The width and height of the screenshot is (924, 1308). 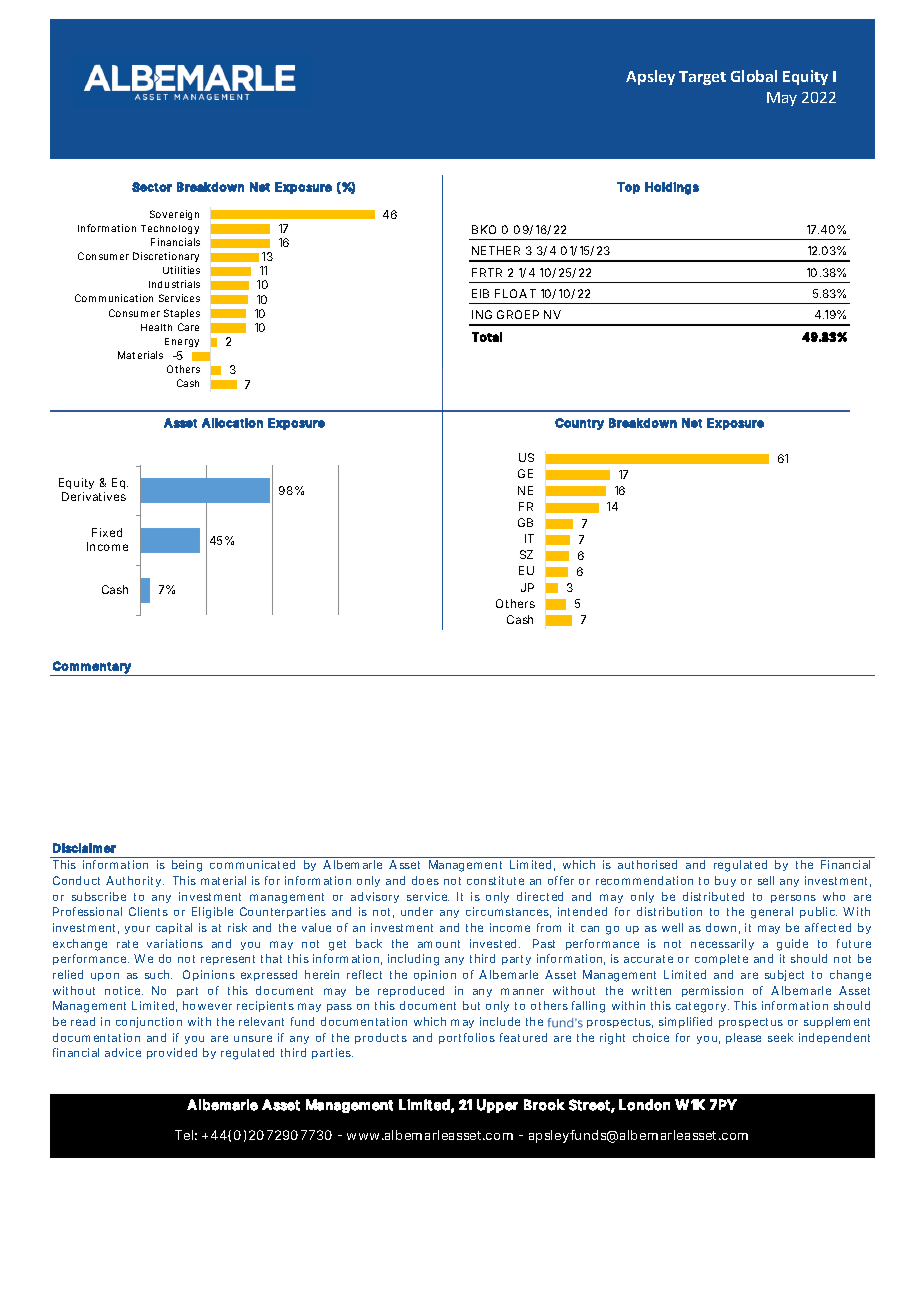 What do you see at coordinates (579, 424) in the screenshot?
I see `Country` at bounding box center [579, 424].
